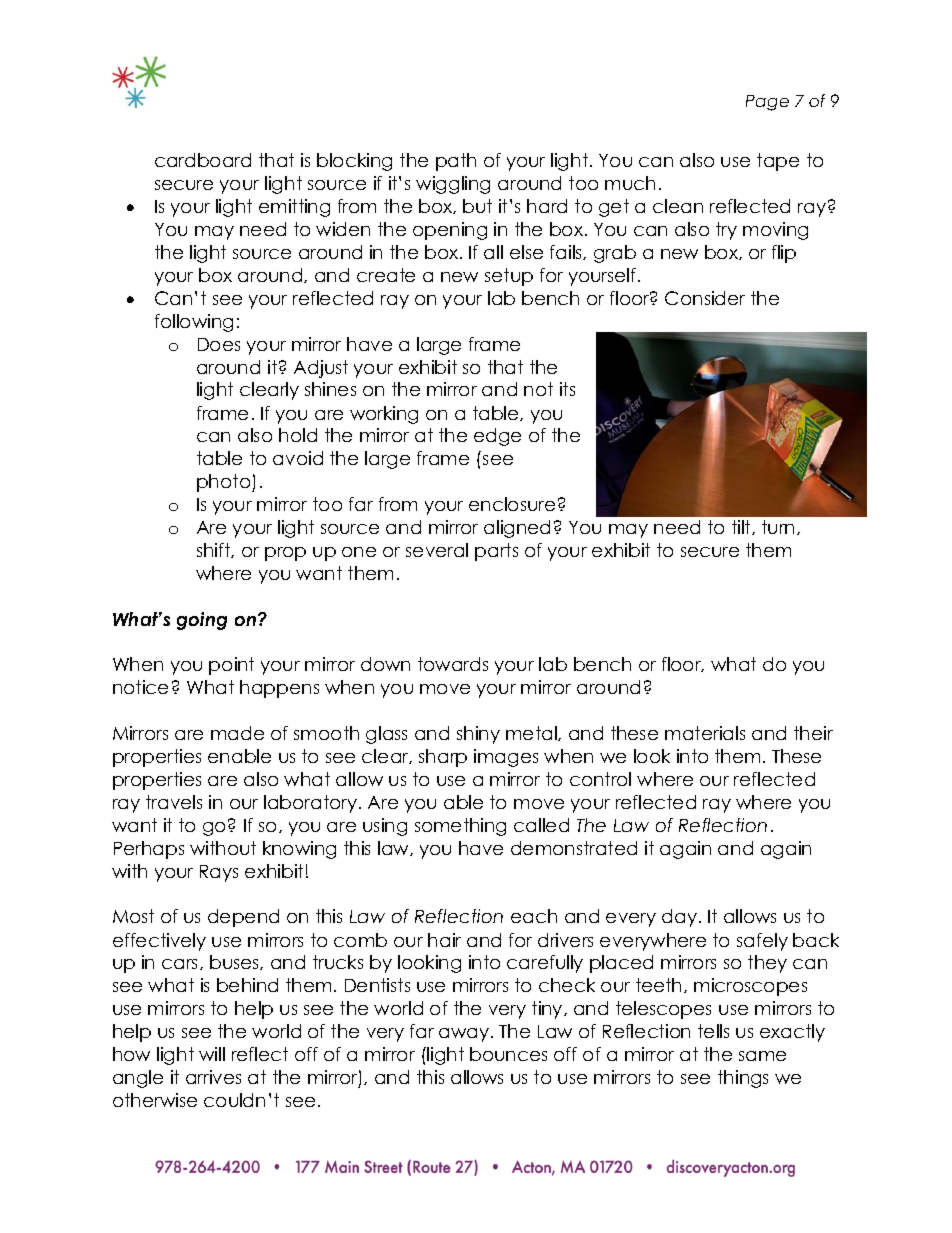 The height and width of the page is (1233, 952). What do you see at coordinates (508, 1054) in the page?
I see `bounces` at bounding box center [508, 1054].
